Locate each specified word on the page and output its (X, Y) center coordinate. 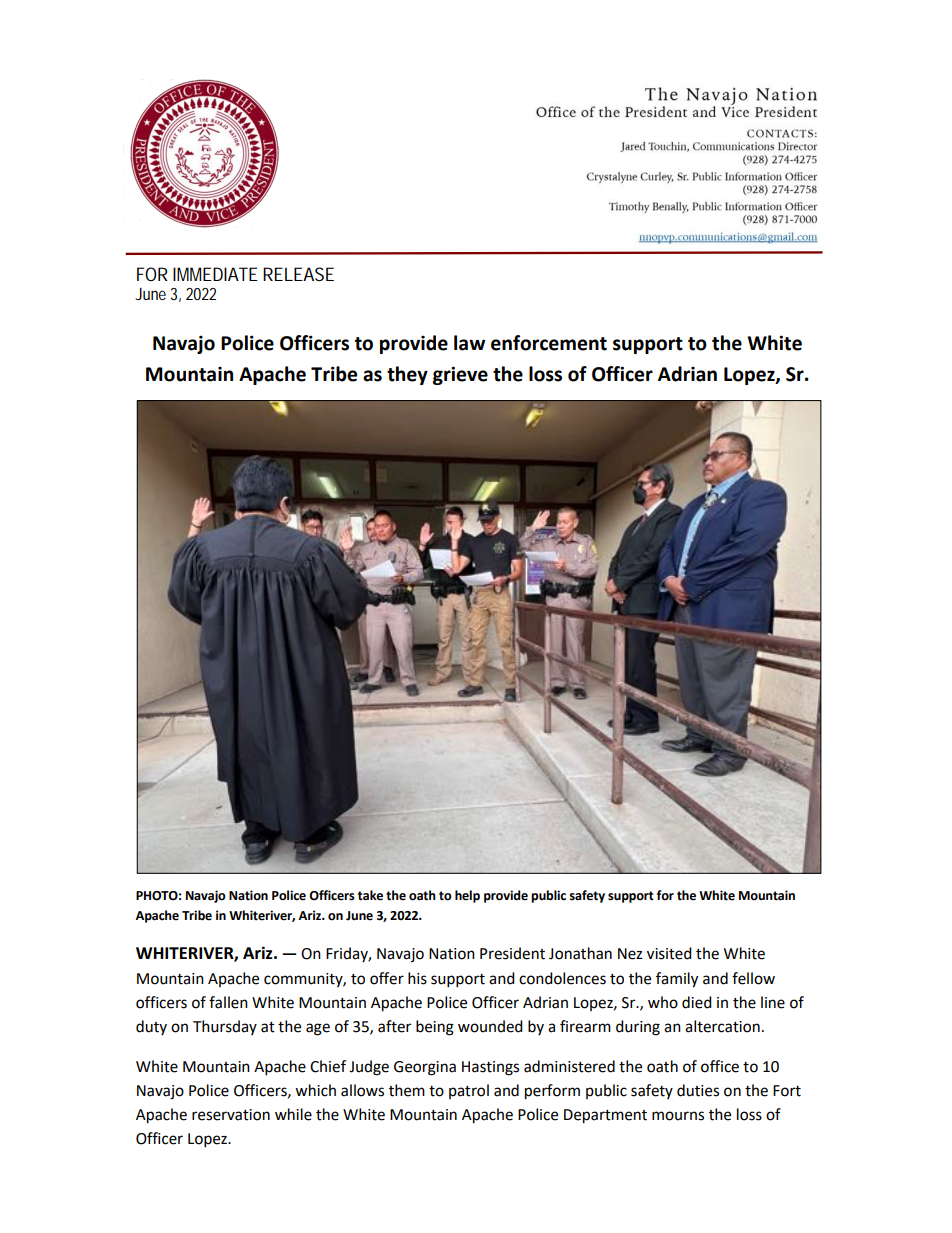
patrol (469, 1091)
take (370, 895)
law (469, 343)
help (467, 896)
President (512, 953)
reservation (231, 1115)
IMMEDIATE (215, 274)
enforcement (549, 343)
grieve (460, 375)
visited (669, 953)
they (407, 375)
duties (698, 1090)
